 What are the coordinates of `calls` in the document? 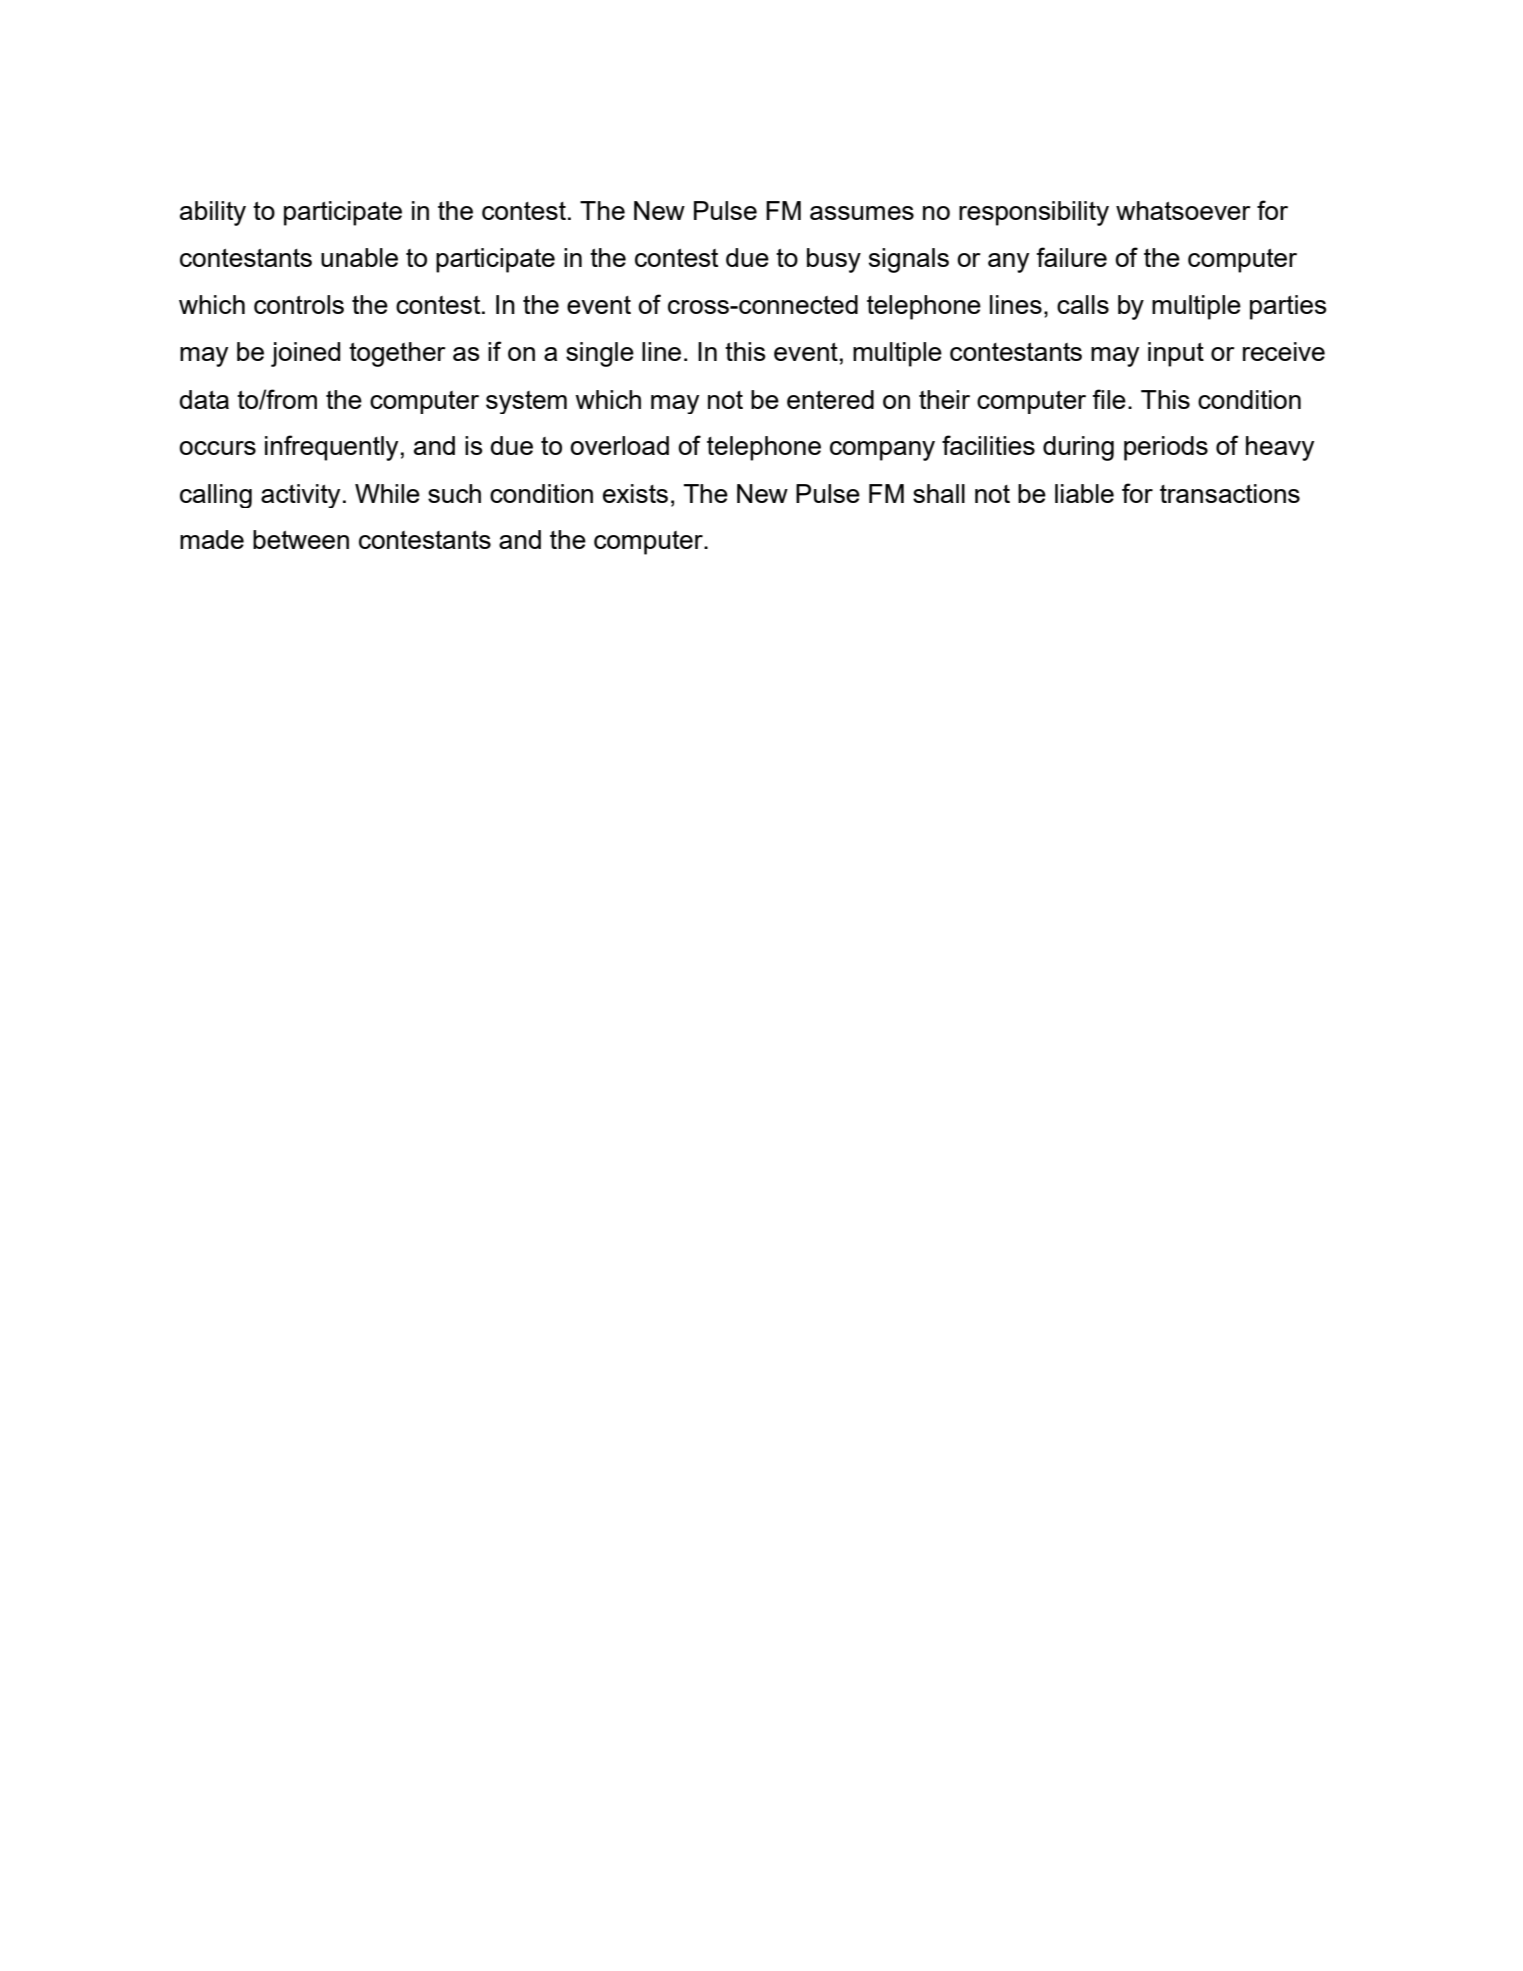 It's located at (1083, 304).
